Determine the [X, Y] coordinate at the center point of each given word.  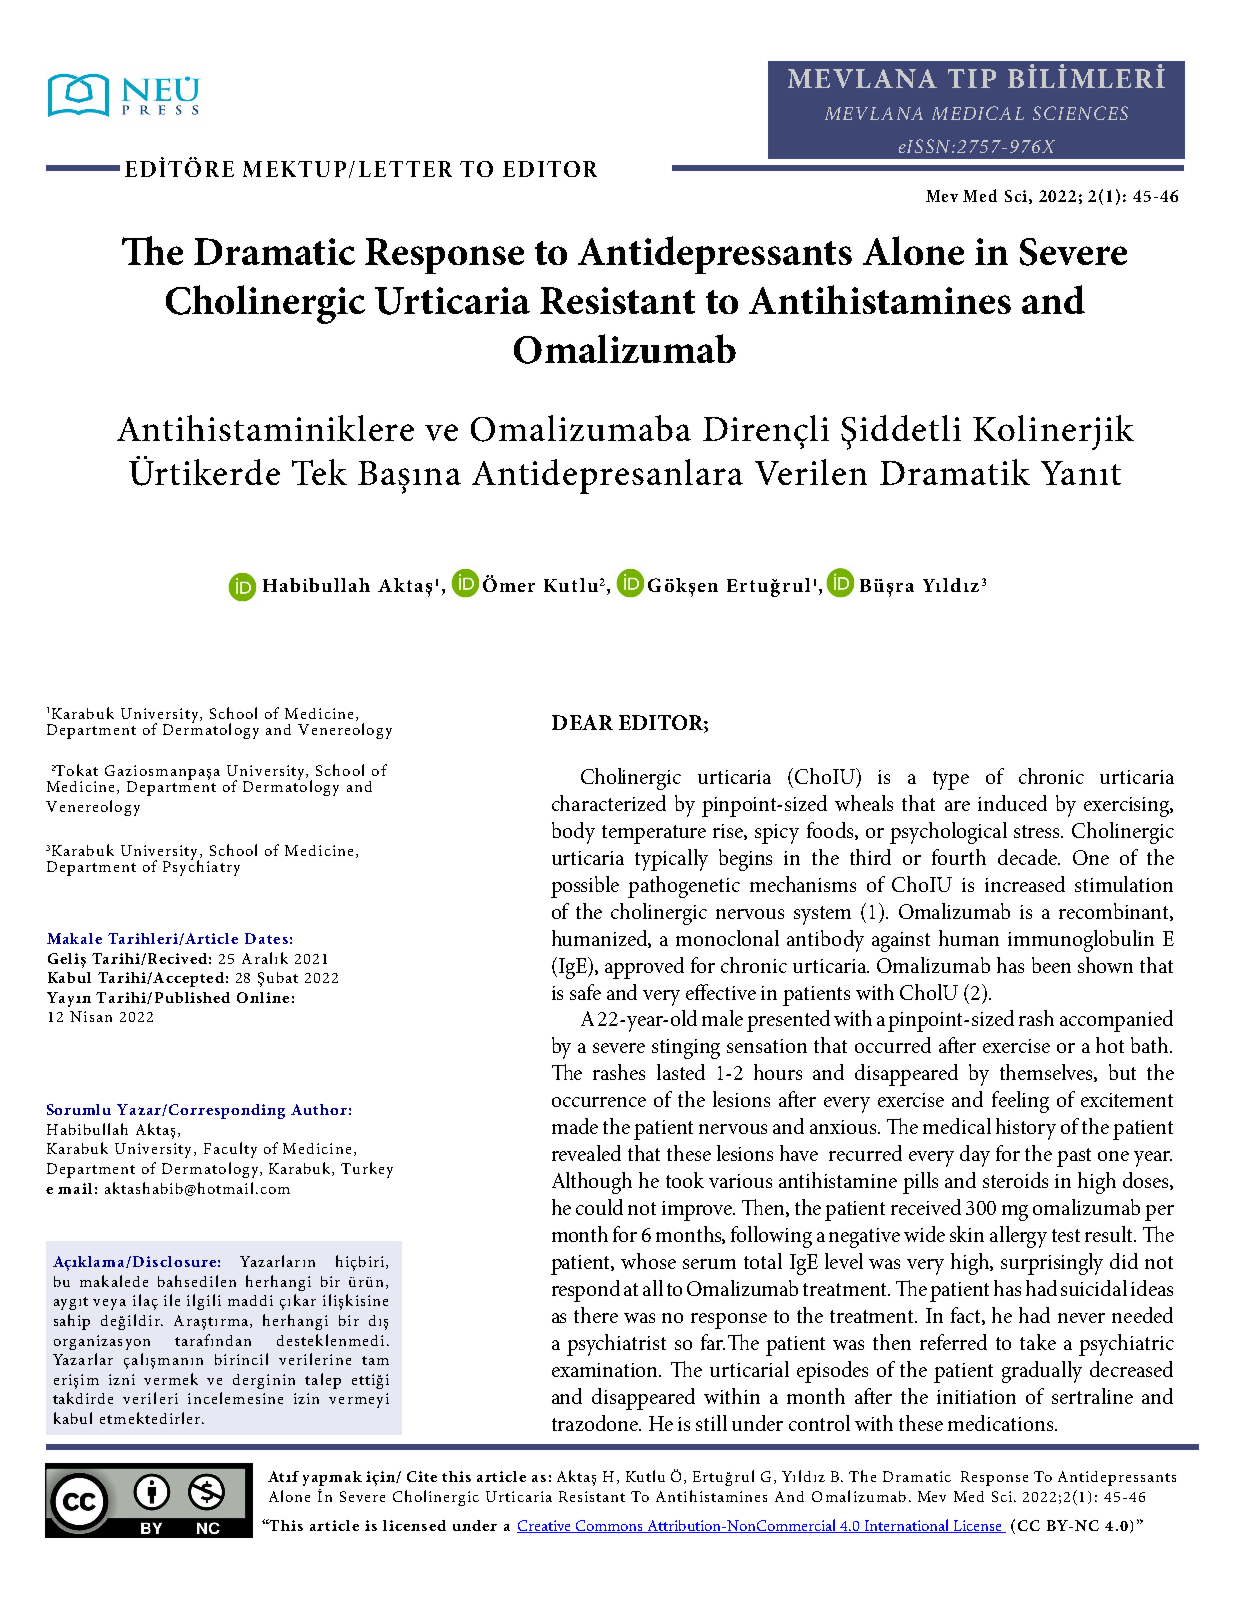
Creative [545, 1526]
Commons [609, 1526]
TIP [972, 78]
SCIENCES [1080, 113]
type [951, 780]
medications [1002, 1423]
